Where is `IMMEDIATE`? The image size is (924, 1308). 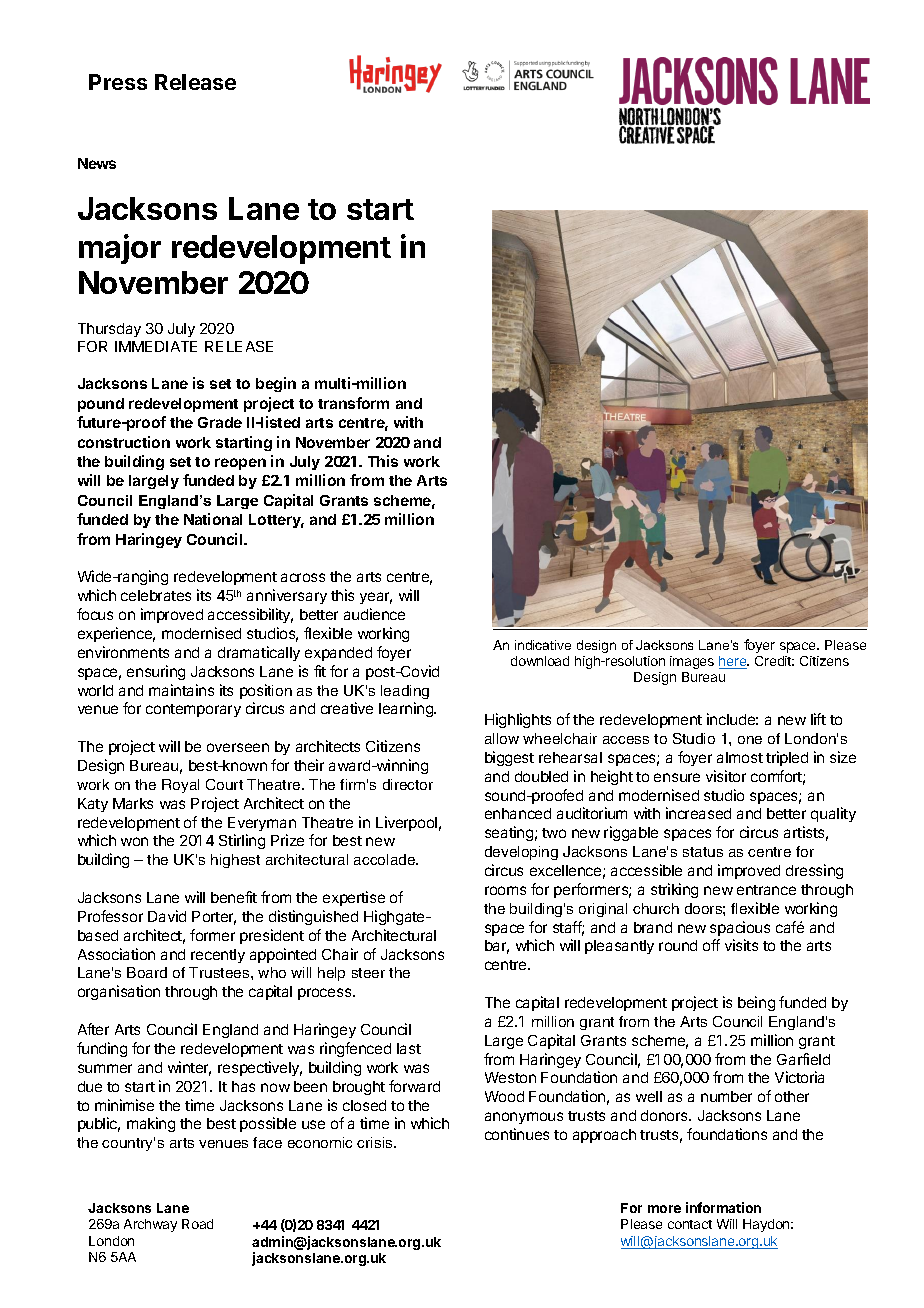 IMMEDIATE is located at coordinates (156, 346).
